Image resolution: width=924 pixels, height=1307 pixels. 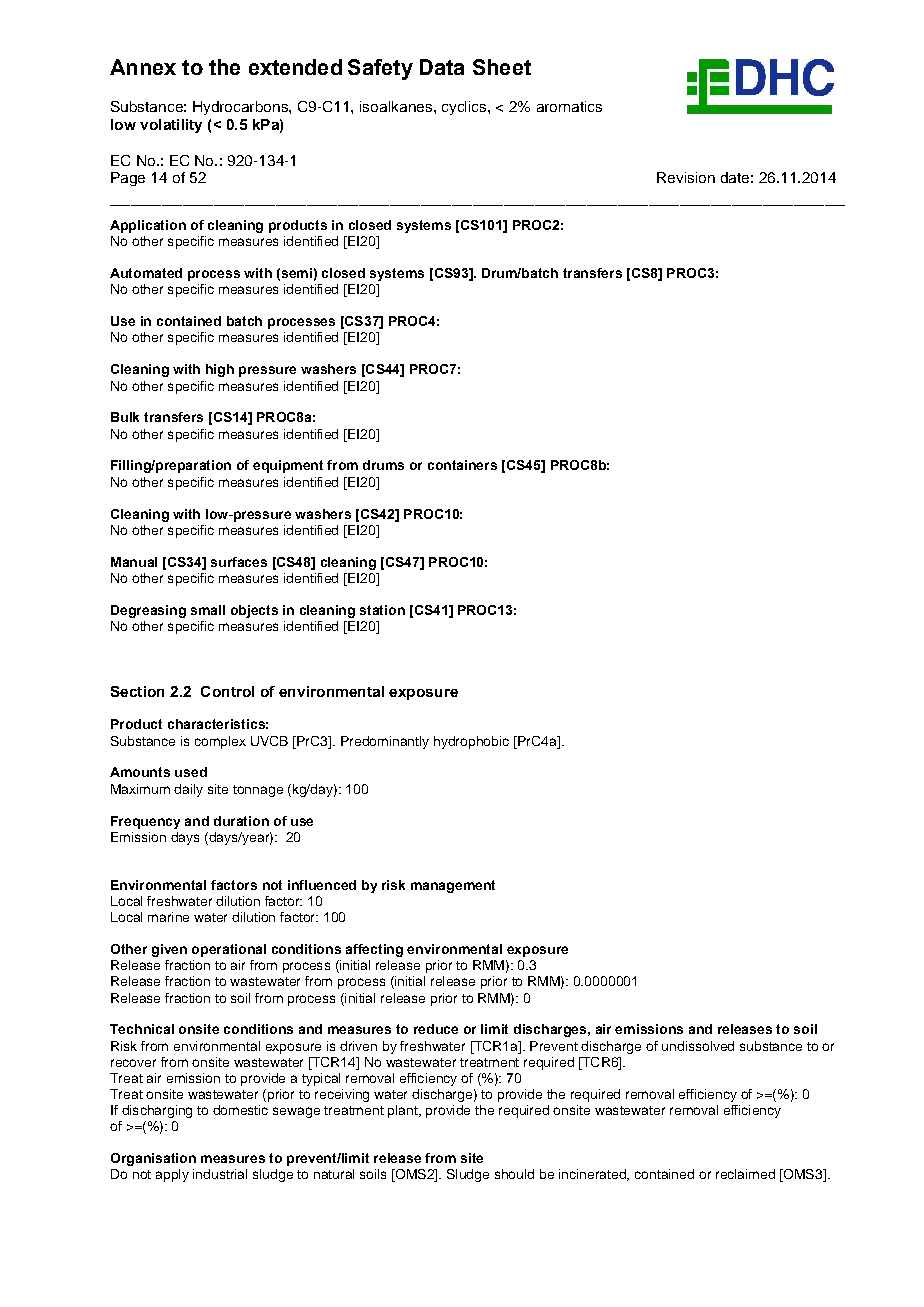 What do you see at coordinates (471, 742) in the screenshot?
I see `hydrophobic` at bounding box center [471, 742].
